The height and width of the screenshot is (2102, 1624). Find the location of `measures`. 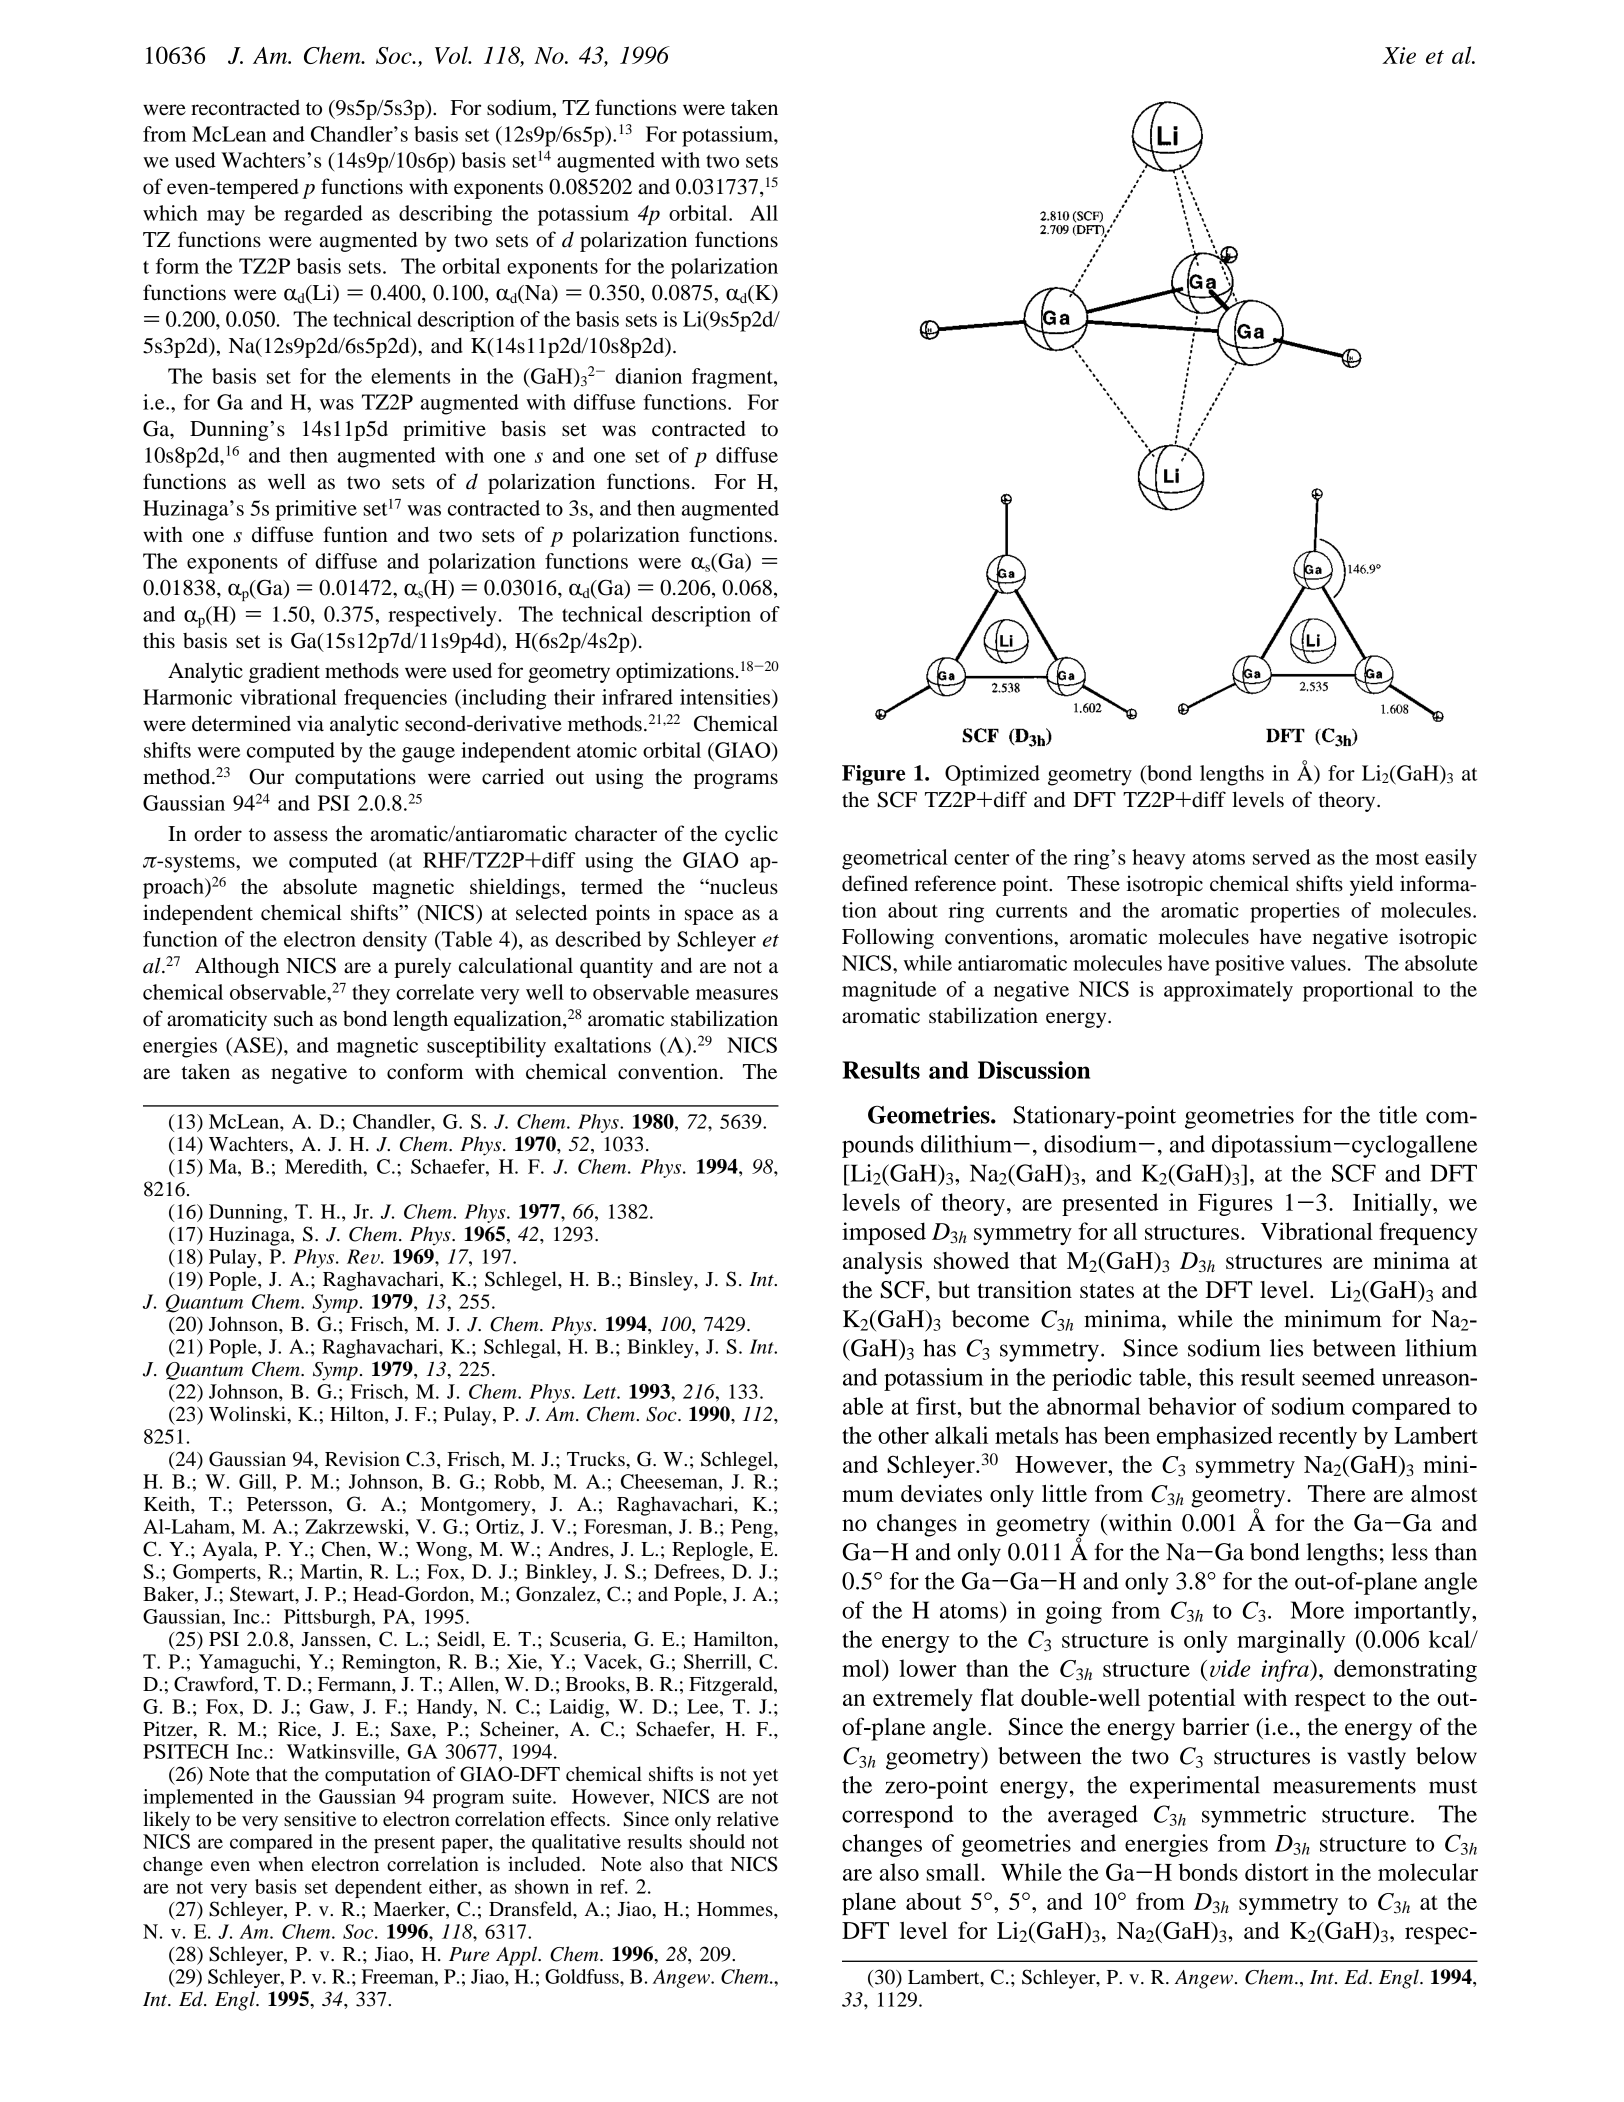

measures is located at coordinates (737, 994).
